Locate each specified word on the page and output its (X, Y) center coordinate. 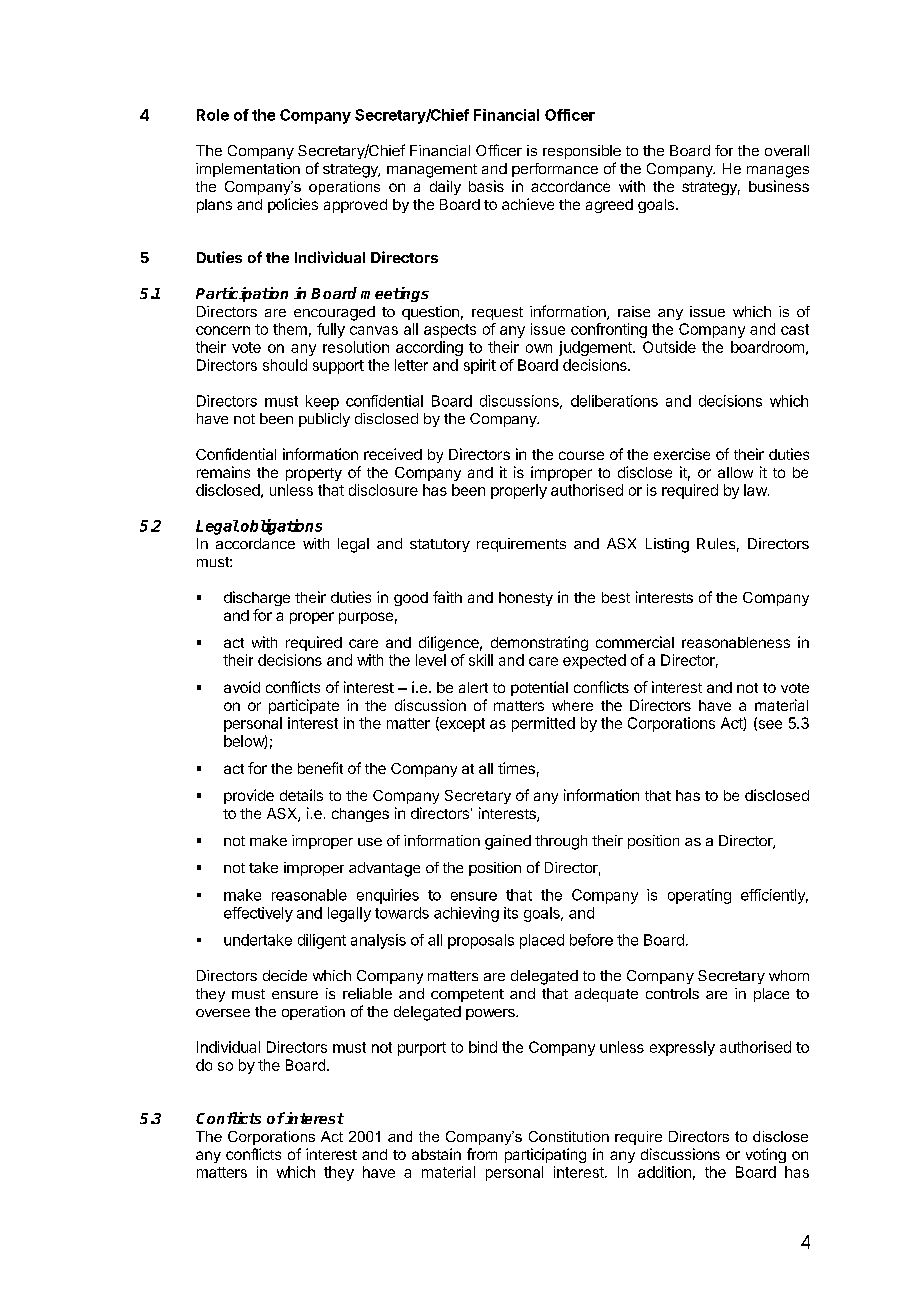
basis (486, 186)
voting (766, 1155)
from (482, 1154)
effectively (258, 914)
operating (699, 896)
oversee (223, 1013)
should (285, 365)
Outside (669, 347)
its (511, 913)
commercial (635, 642)
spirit (480, 366)
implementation (248, 170)
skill (481, 660)
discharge (257, 598)
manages (778, 172)
